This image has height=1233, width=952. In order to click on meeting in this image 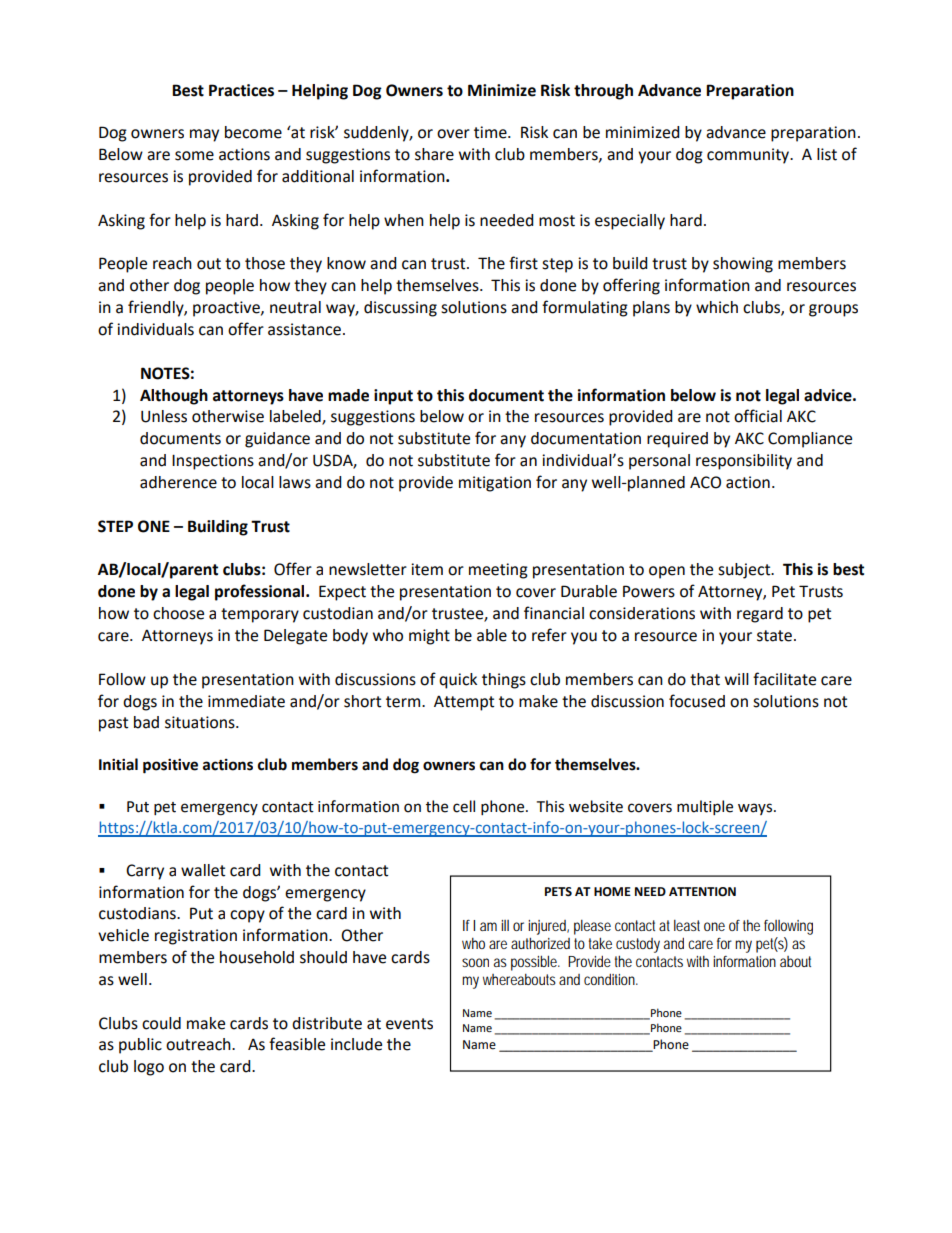, I will do `click(498, 571)`.
